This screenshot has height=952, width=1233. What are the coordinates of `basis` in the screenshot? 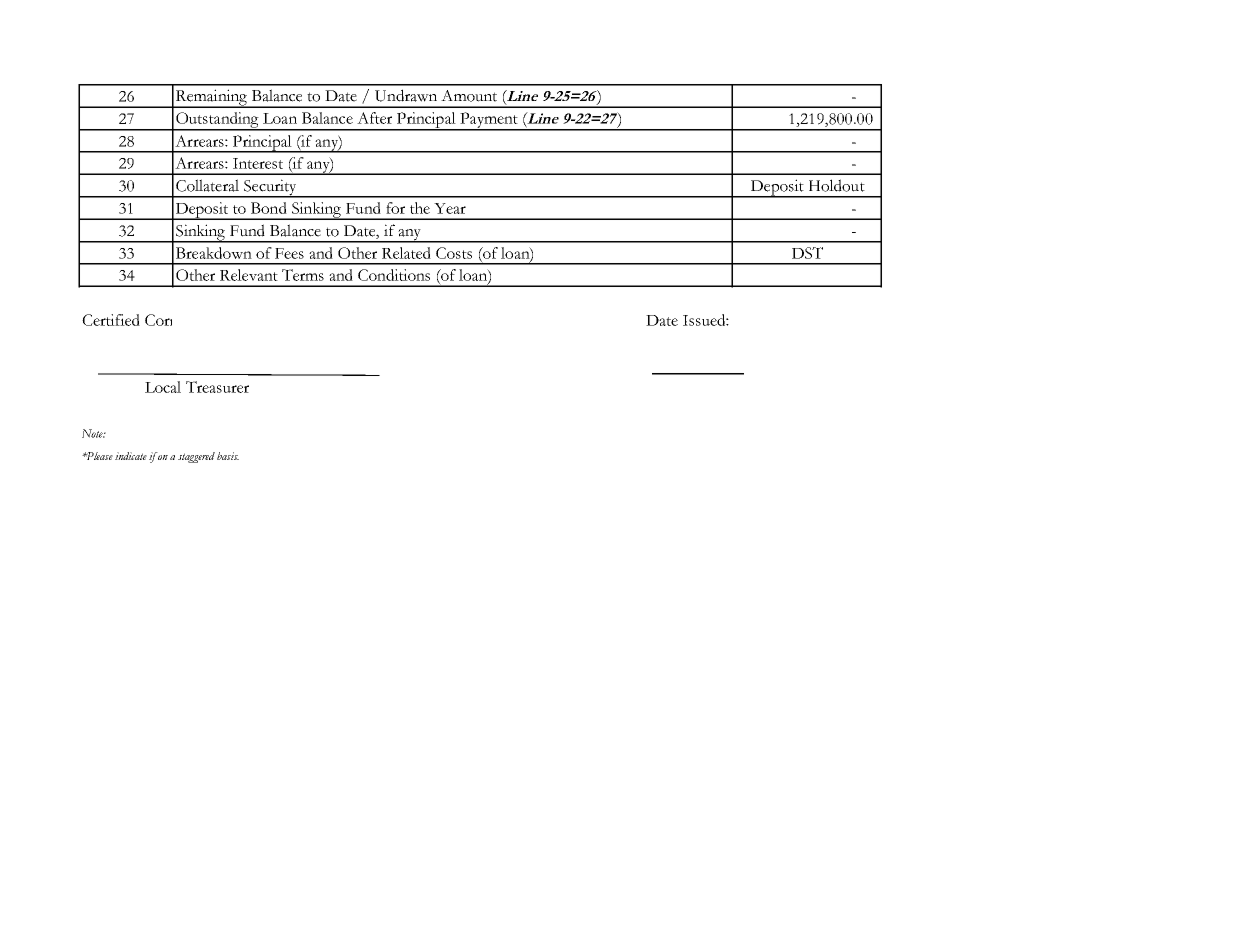 It's located at (228, 456).
